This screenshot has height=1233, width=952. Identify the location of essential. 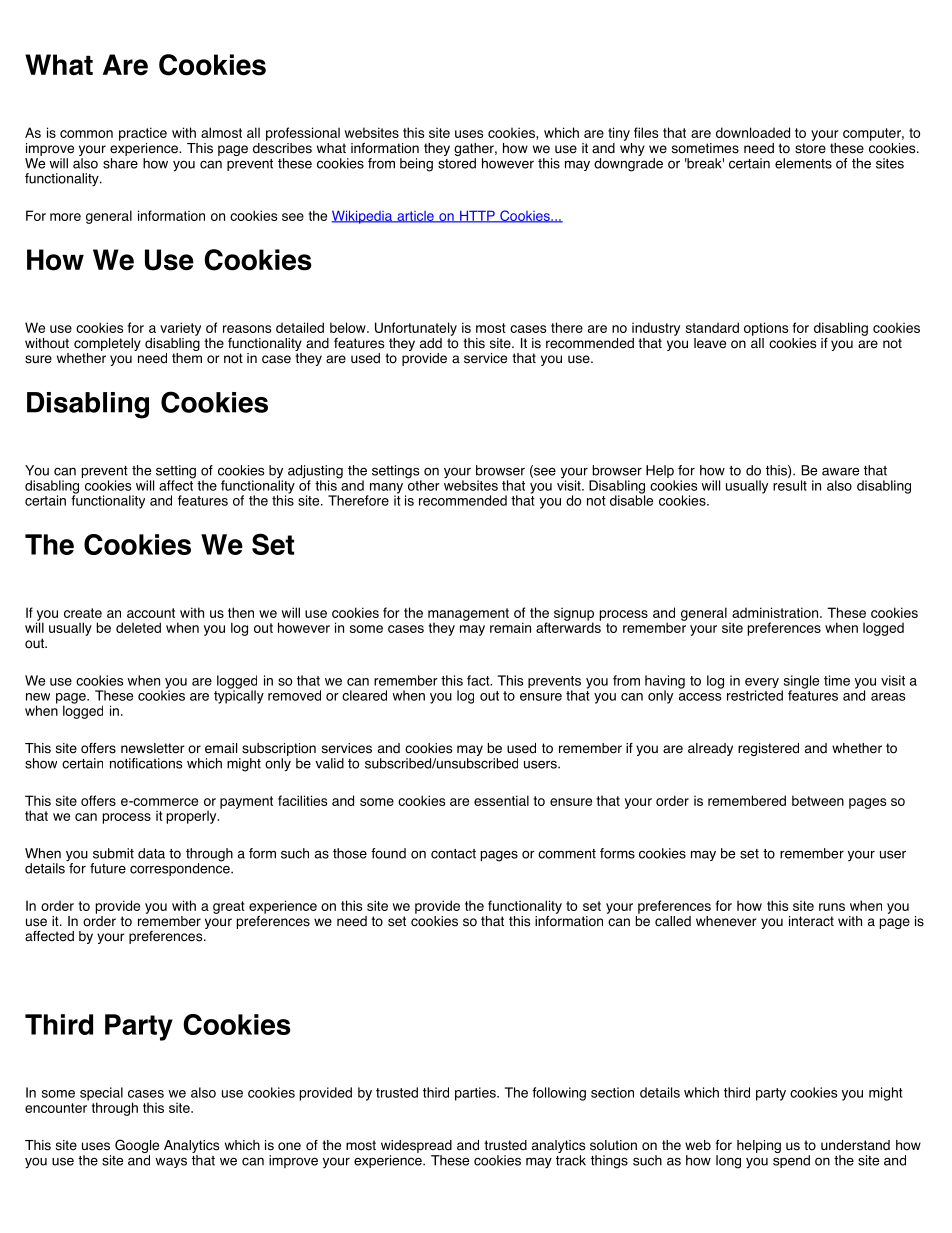
(501, 800).
